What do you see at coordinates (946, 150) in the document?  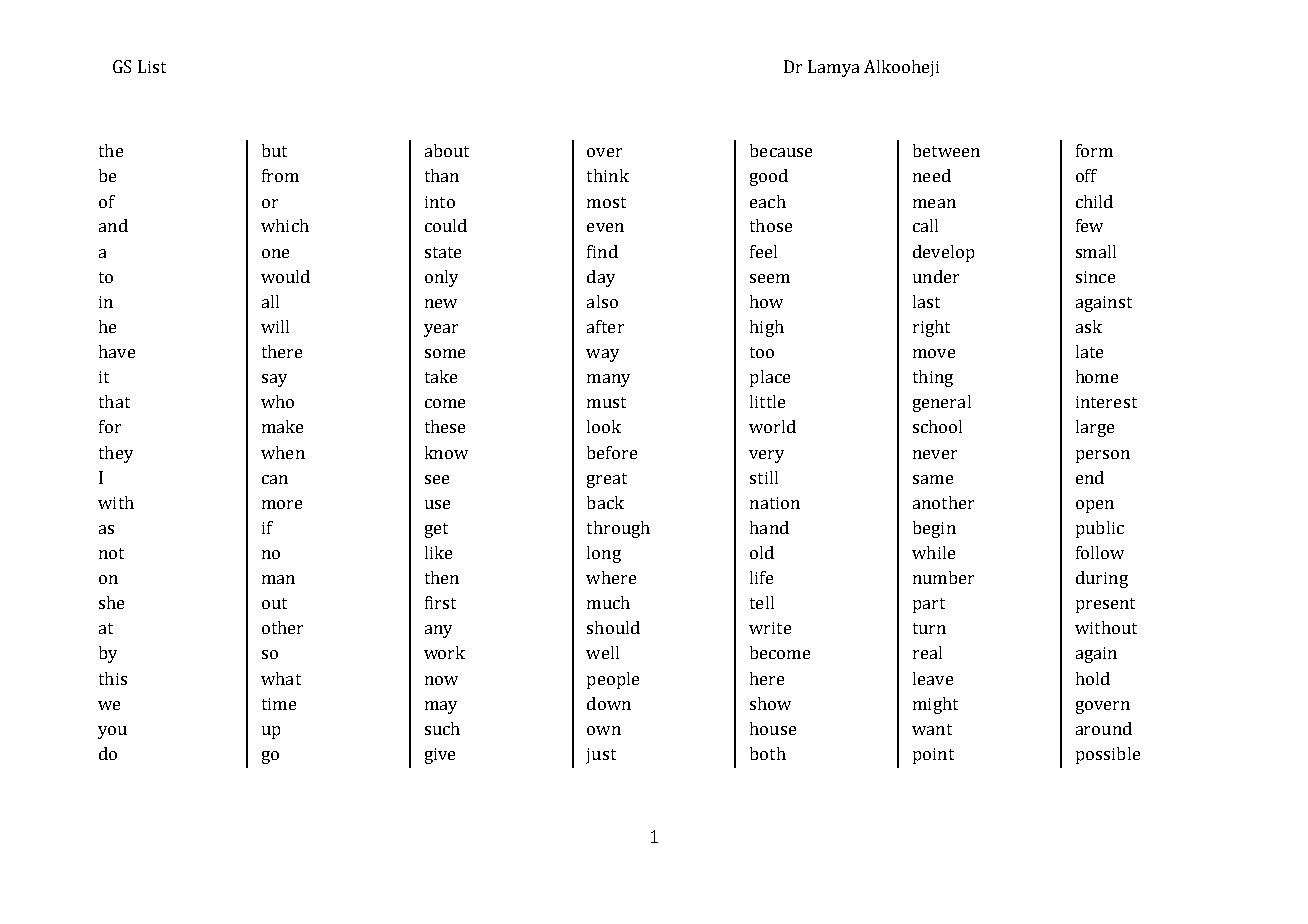 I see `between` at bounding box center [946, 150].
